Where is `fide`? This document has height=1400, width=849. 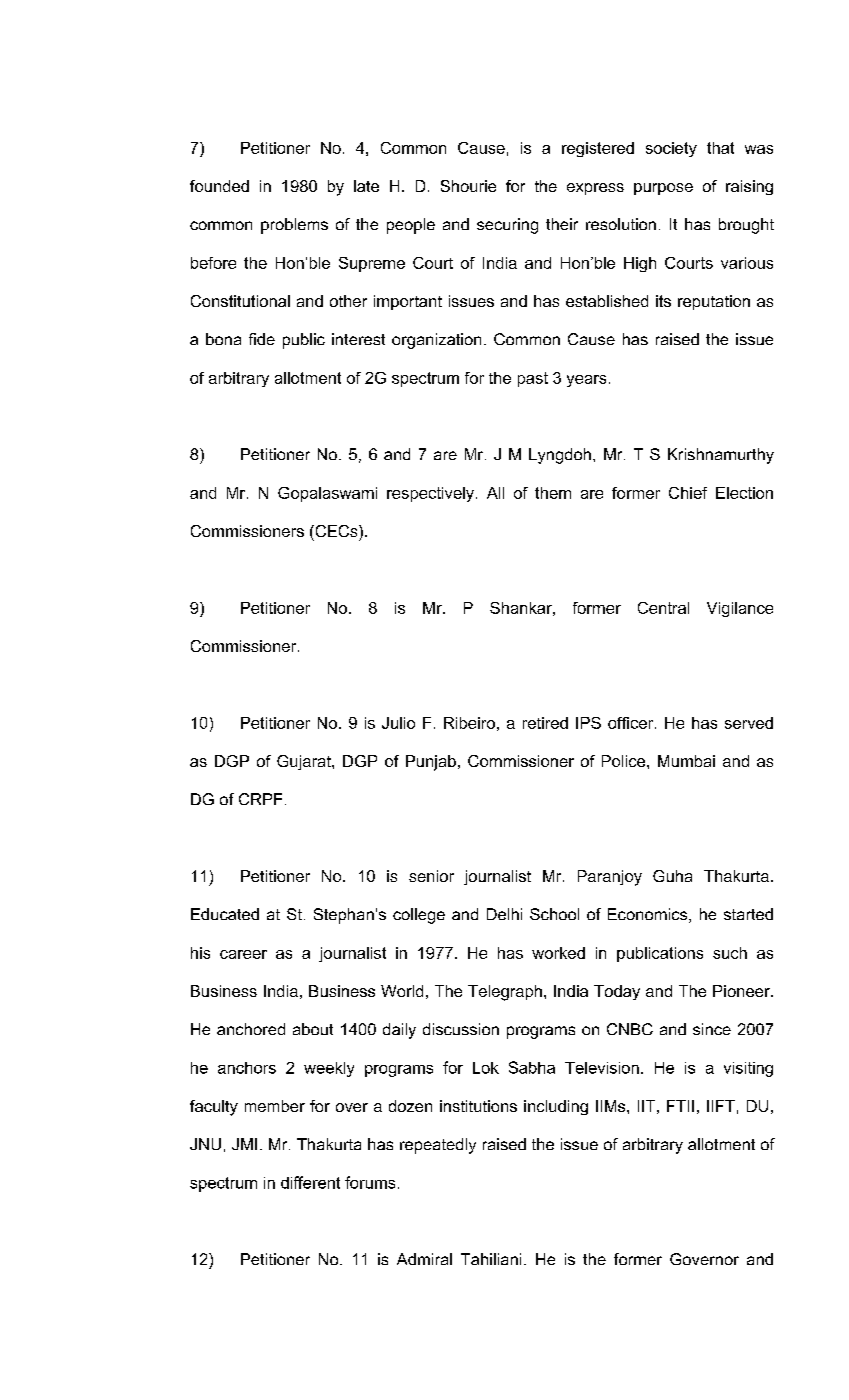
fide is located at coordinates (262, 339).
